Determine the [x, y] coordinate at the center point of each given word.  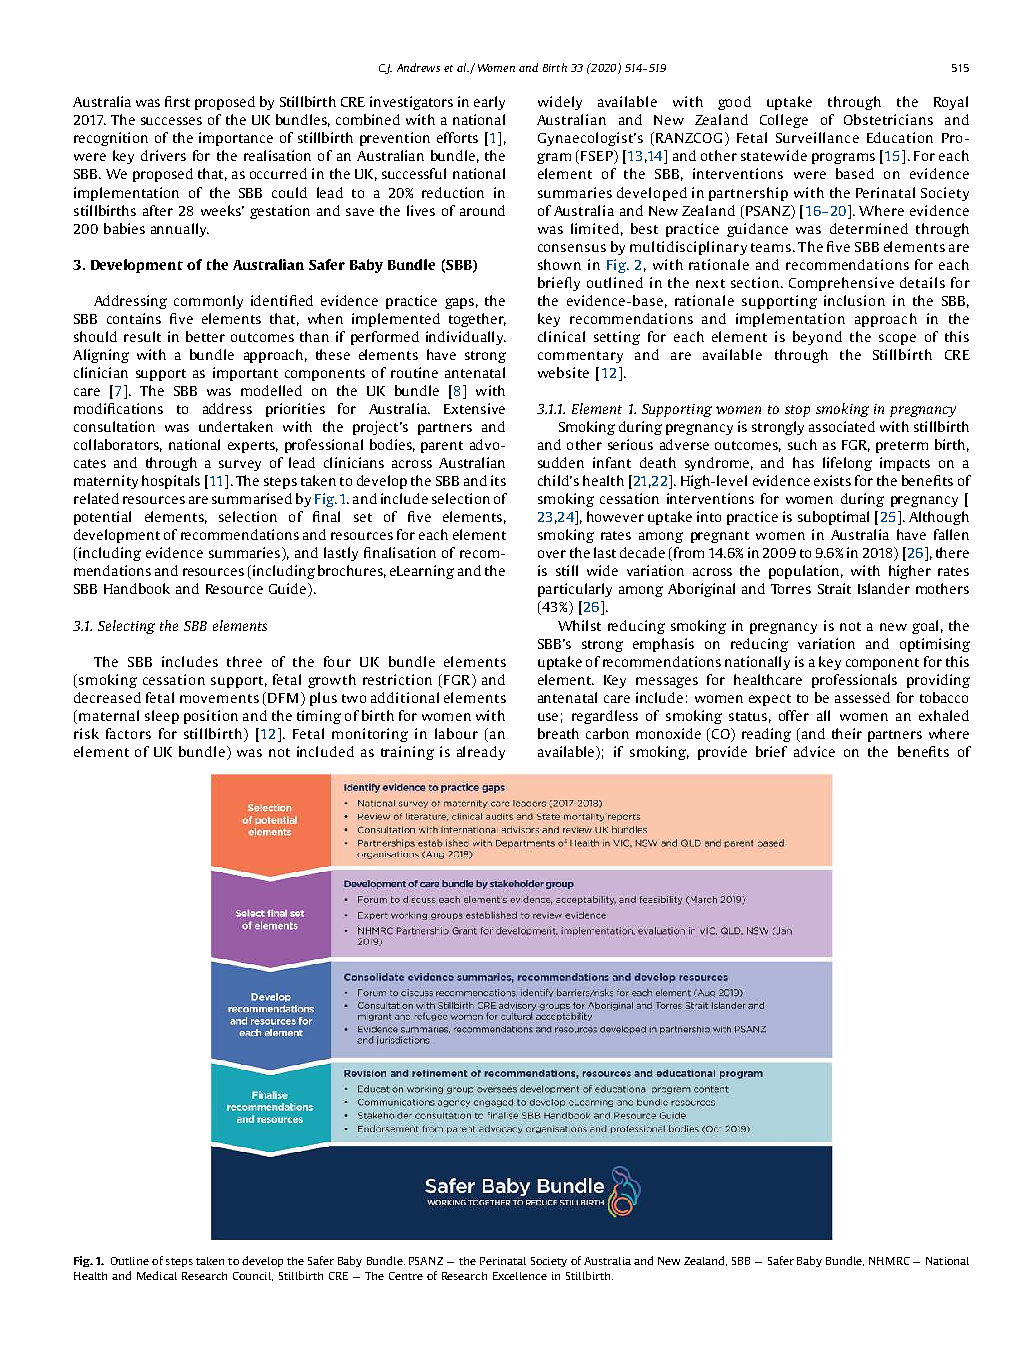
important [245, 374]
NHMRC [889, 1261]
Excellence [520, 1276]
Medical [157, 1275]
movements [219, 698]
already [481, 753]
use [548, 717]
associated [842, 426]
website [563, 372]
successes [171, 121]
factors [128, 733]
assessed [862, 697]
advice [814, 751]
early [489, 103]
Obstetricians [888, 119]
